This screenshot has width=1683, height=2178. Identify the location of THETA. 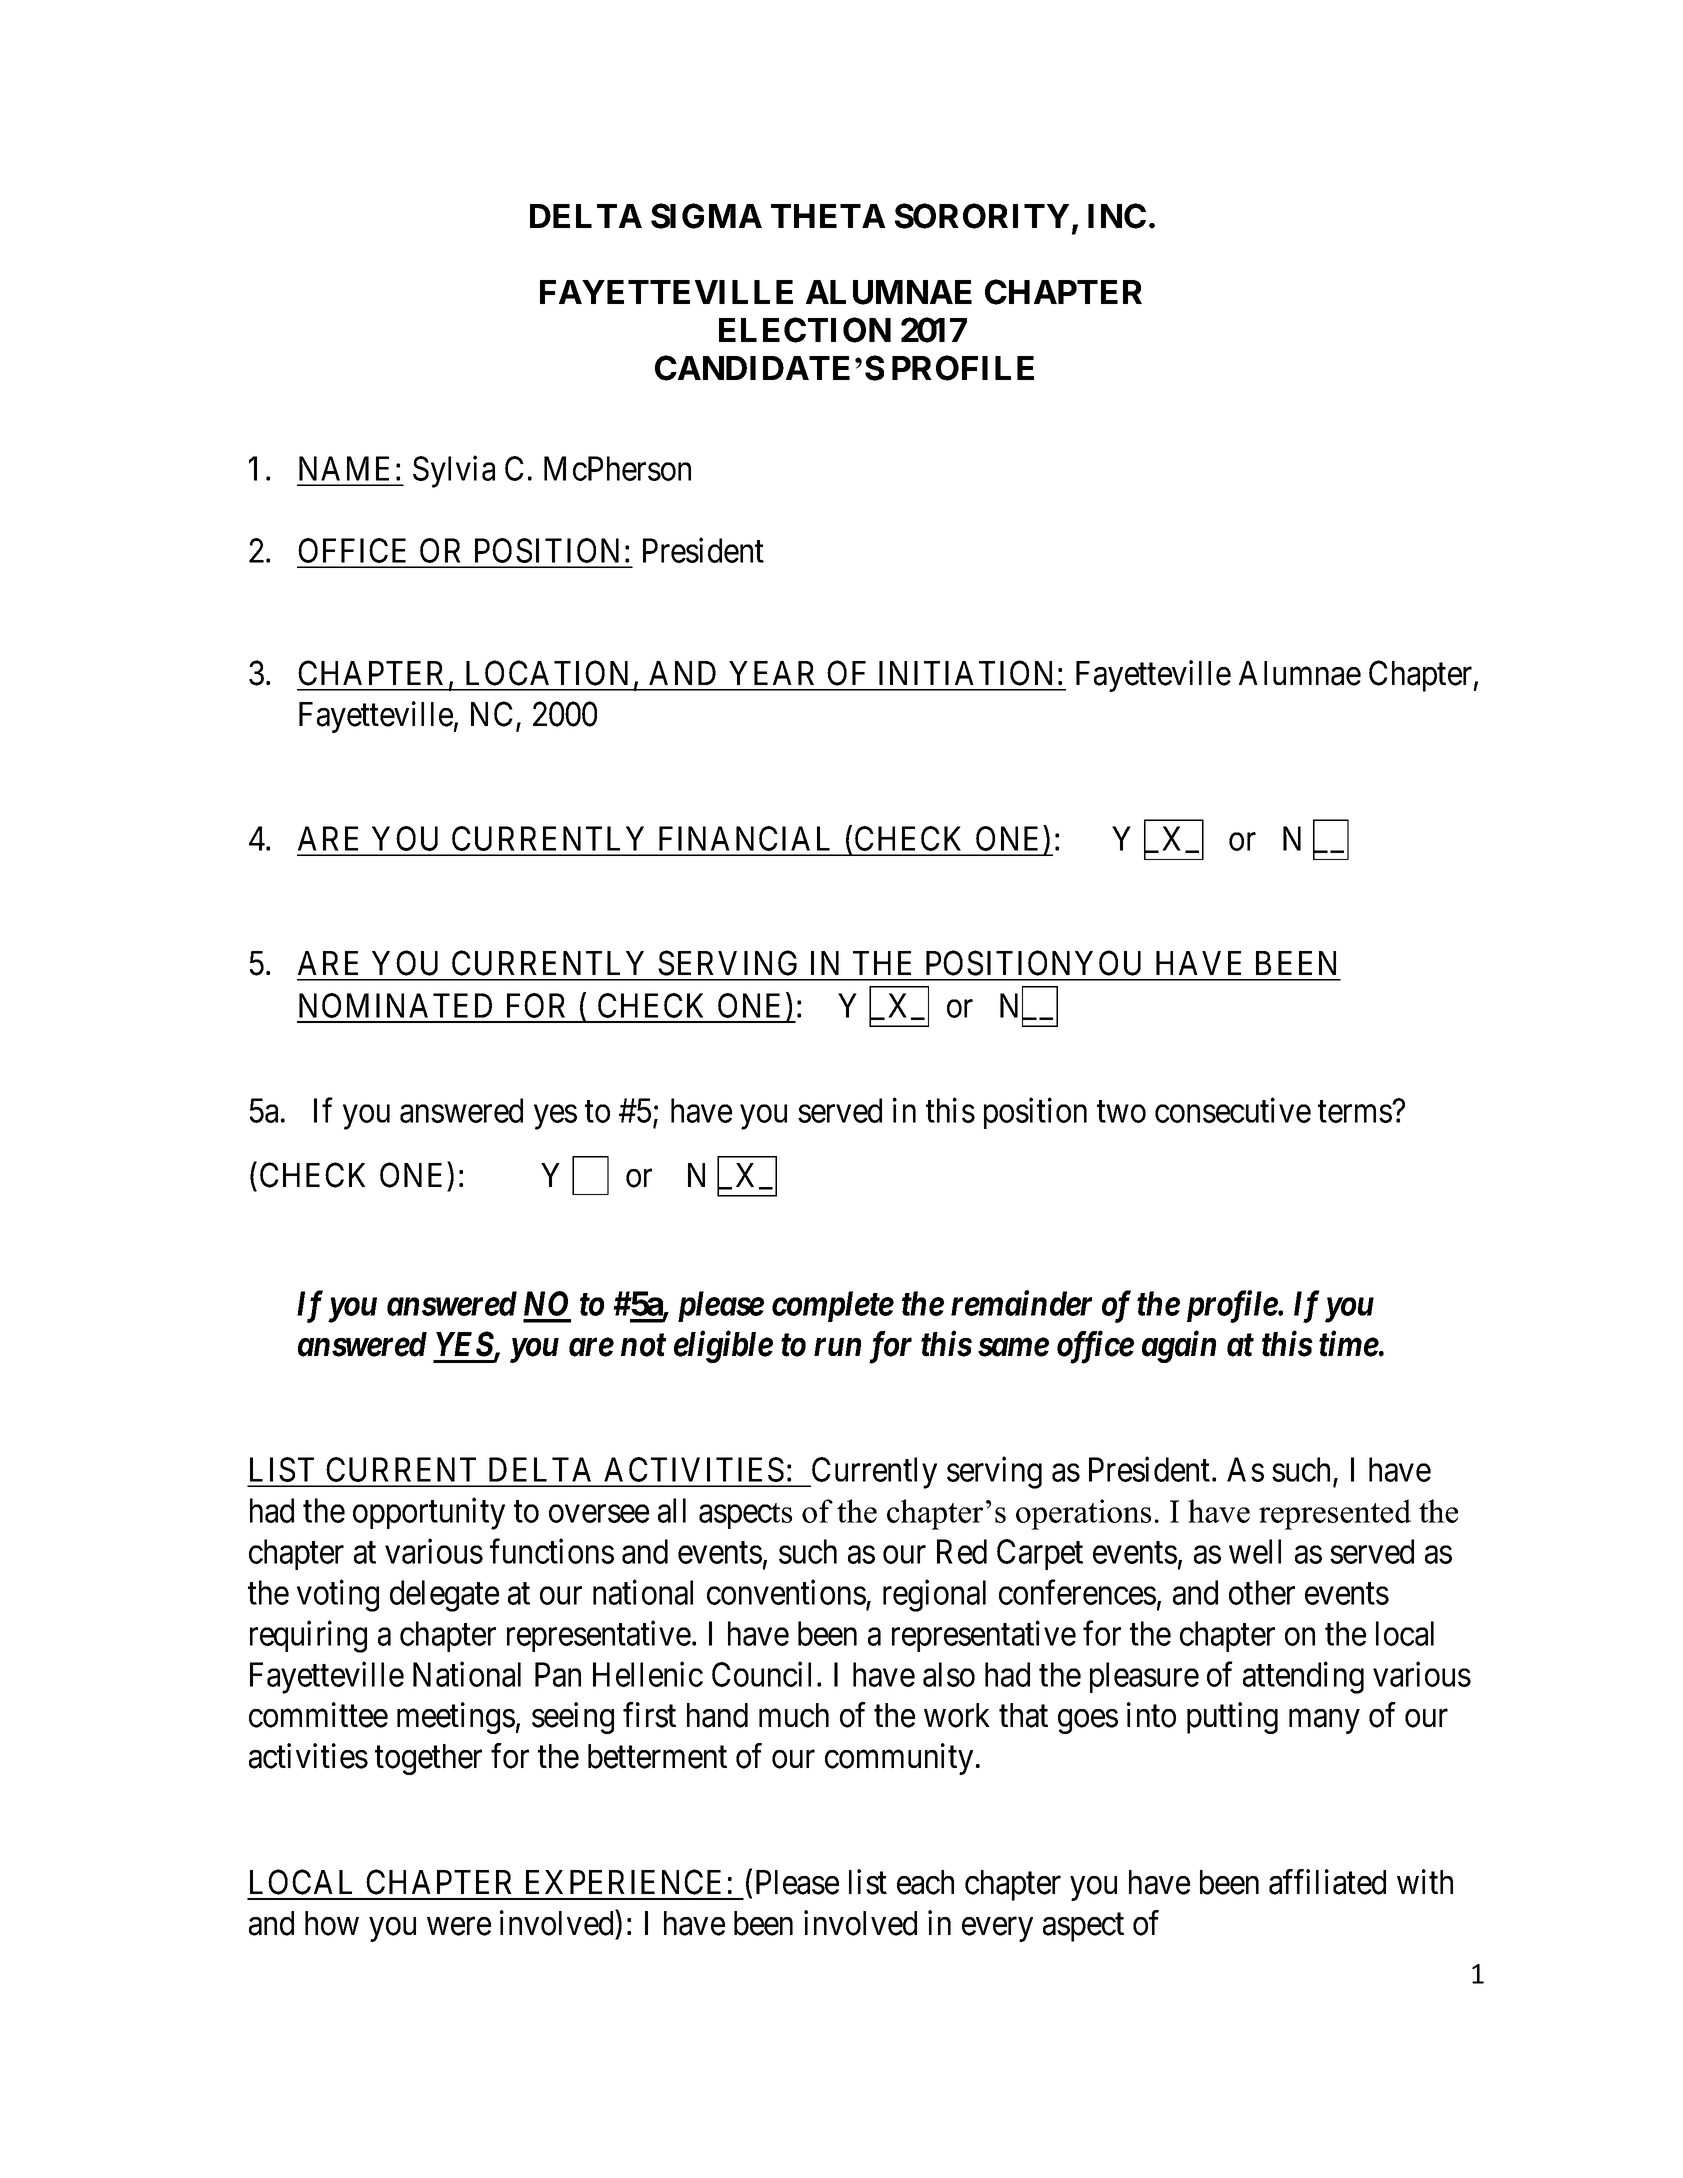
(828, 216).
